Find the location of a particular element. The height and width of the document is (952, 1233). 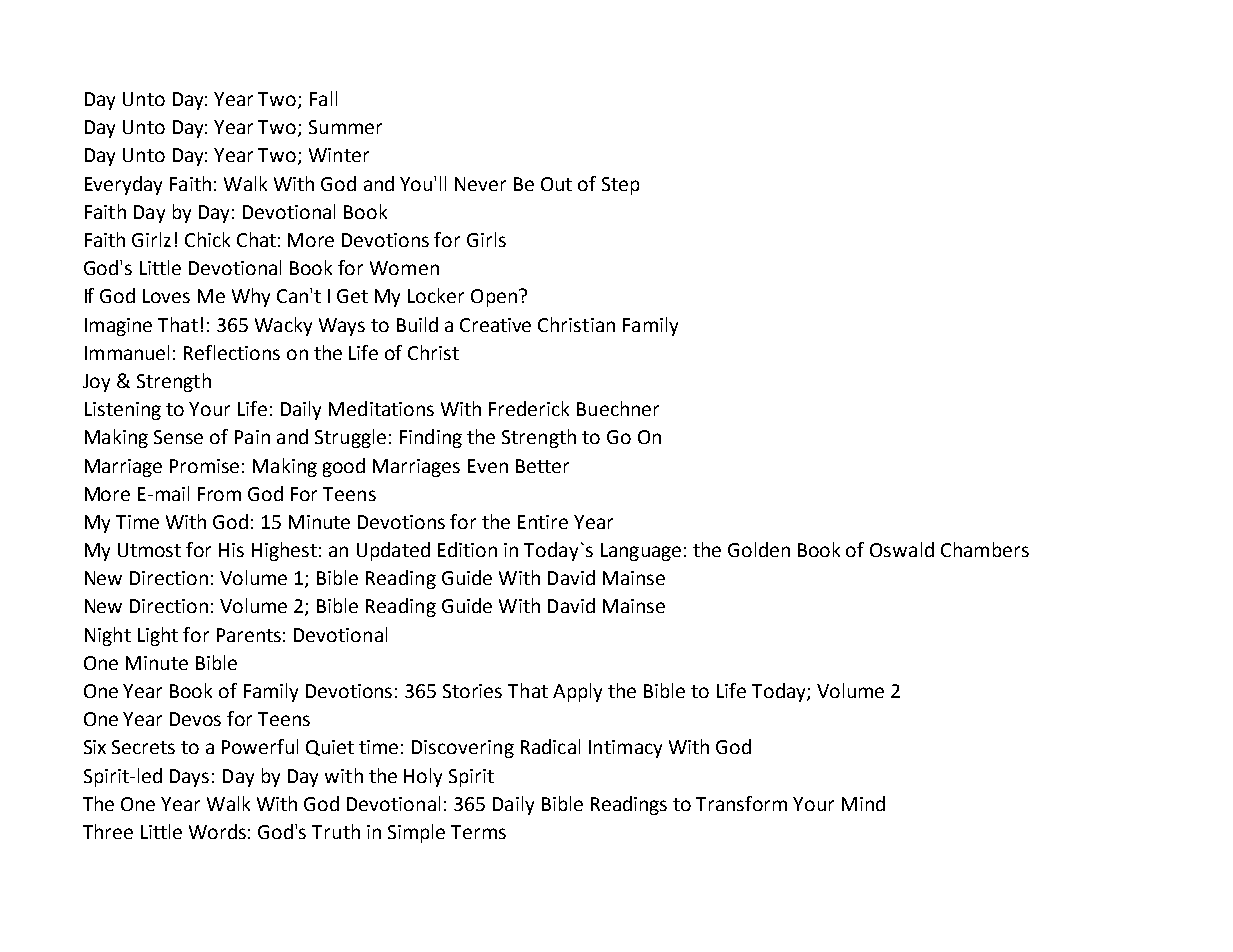

His is located at coordinates (231, 550).
